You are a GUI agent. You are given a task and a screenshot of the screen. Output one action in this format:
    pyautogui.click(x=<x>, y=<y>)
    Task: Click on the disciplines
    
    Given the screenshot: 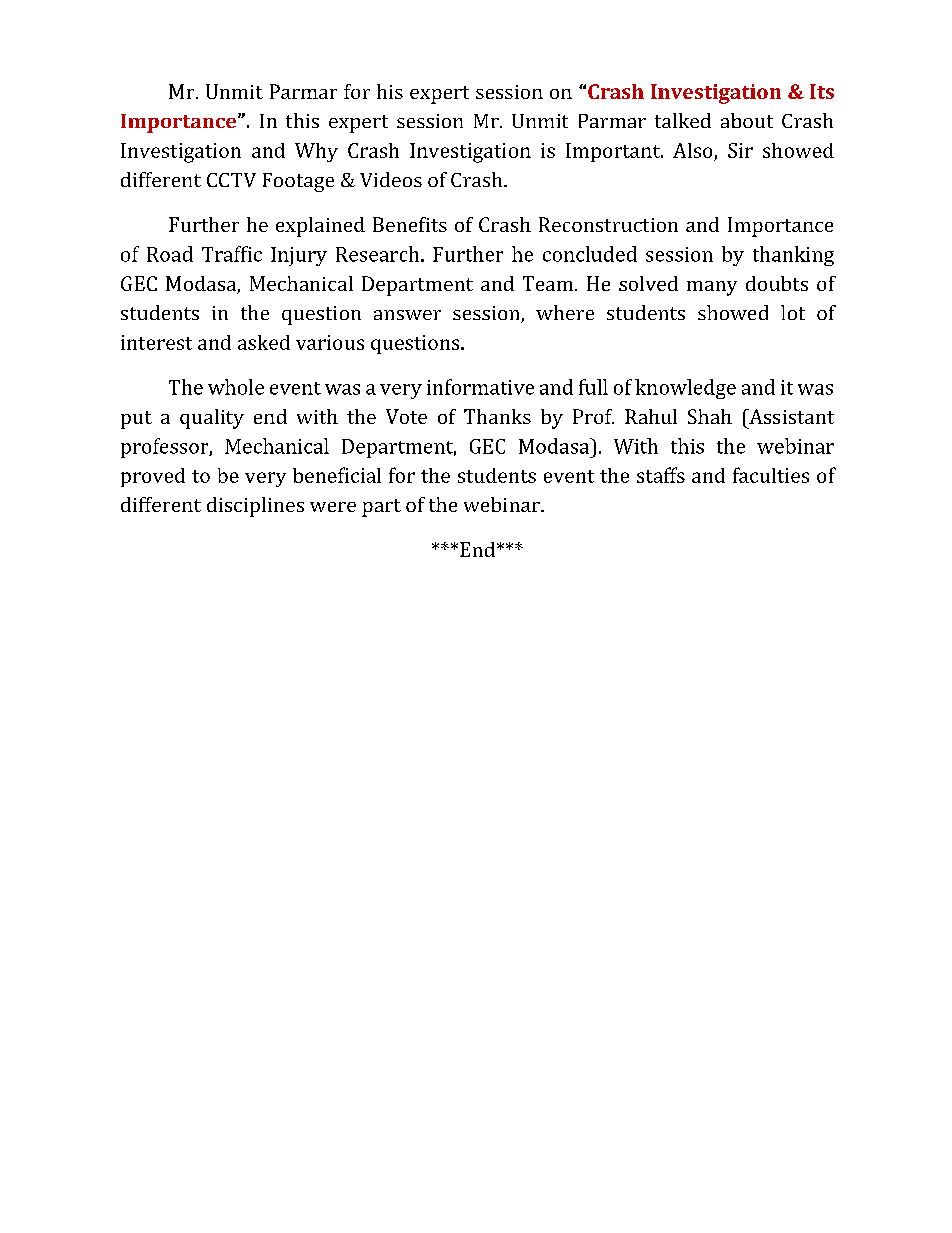 What is the action you would take?
    pyautogui.click(x=255, y=507)
